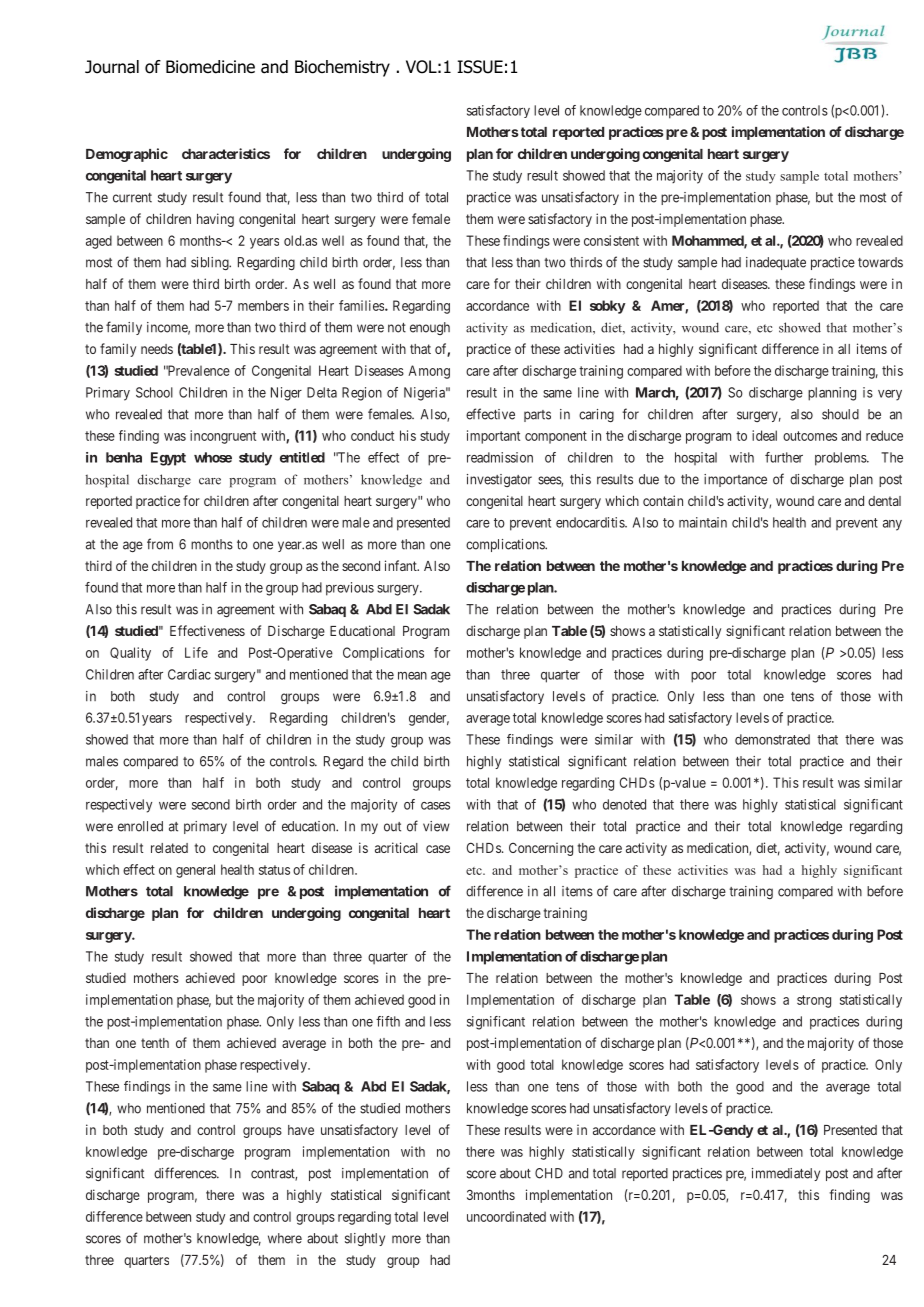 This screenshot has height=1307, width=924. Describe the element at coordinates (196, 652) in the screenshot. I see `Life` at that location.
